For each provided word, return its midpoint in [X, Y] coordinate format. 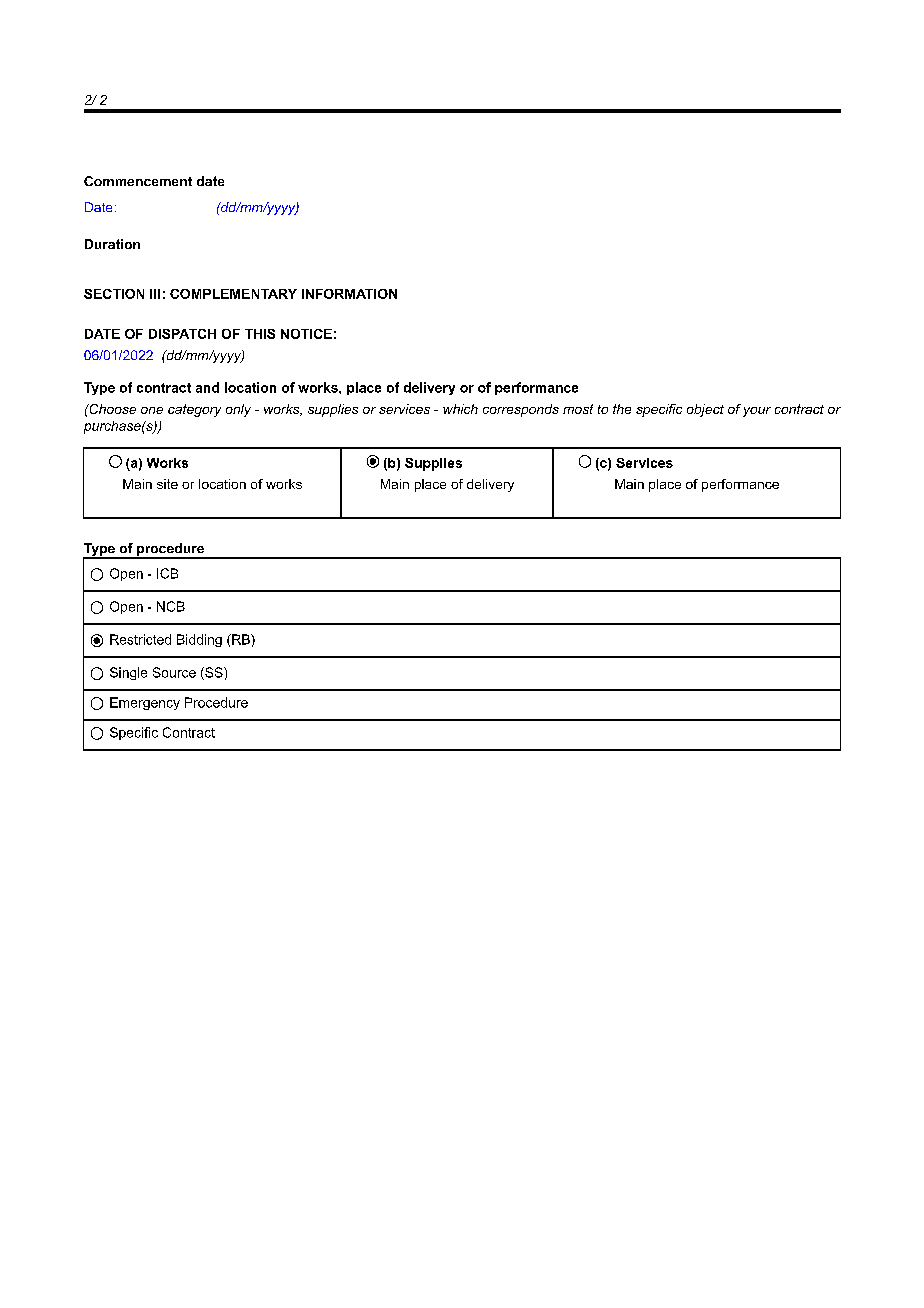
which [460, 409]
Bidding [199, 640]
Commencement [138, 181]
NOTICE [306, 334]
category [194, 410]
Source [174, 672]
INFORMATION [349, 294]
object [705, 410]
